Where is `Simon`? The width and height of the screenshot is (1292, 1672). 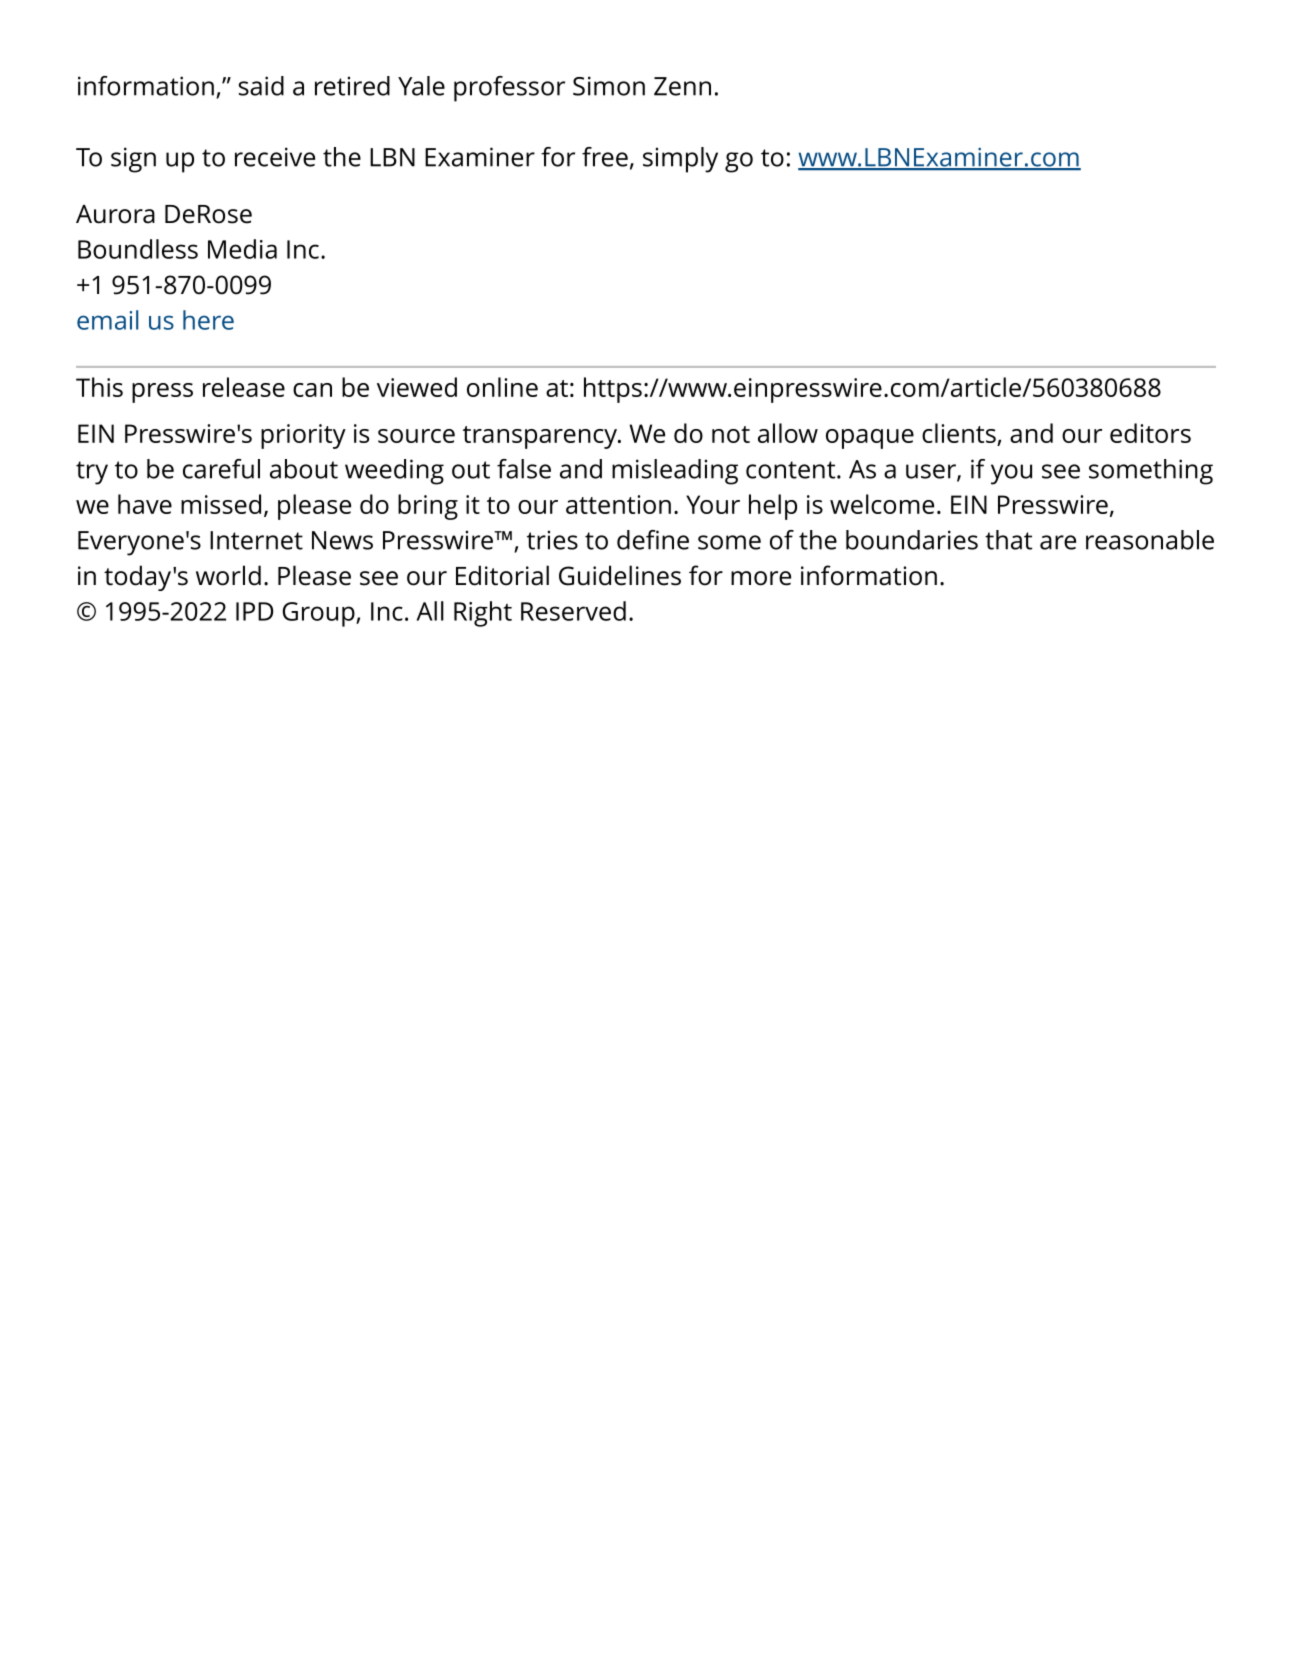
Simon is located at coordinates (609, 86).
